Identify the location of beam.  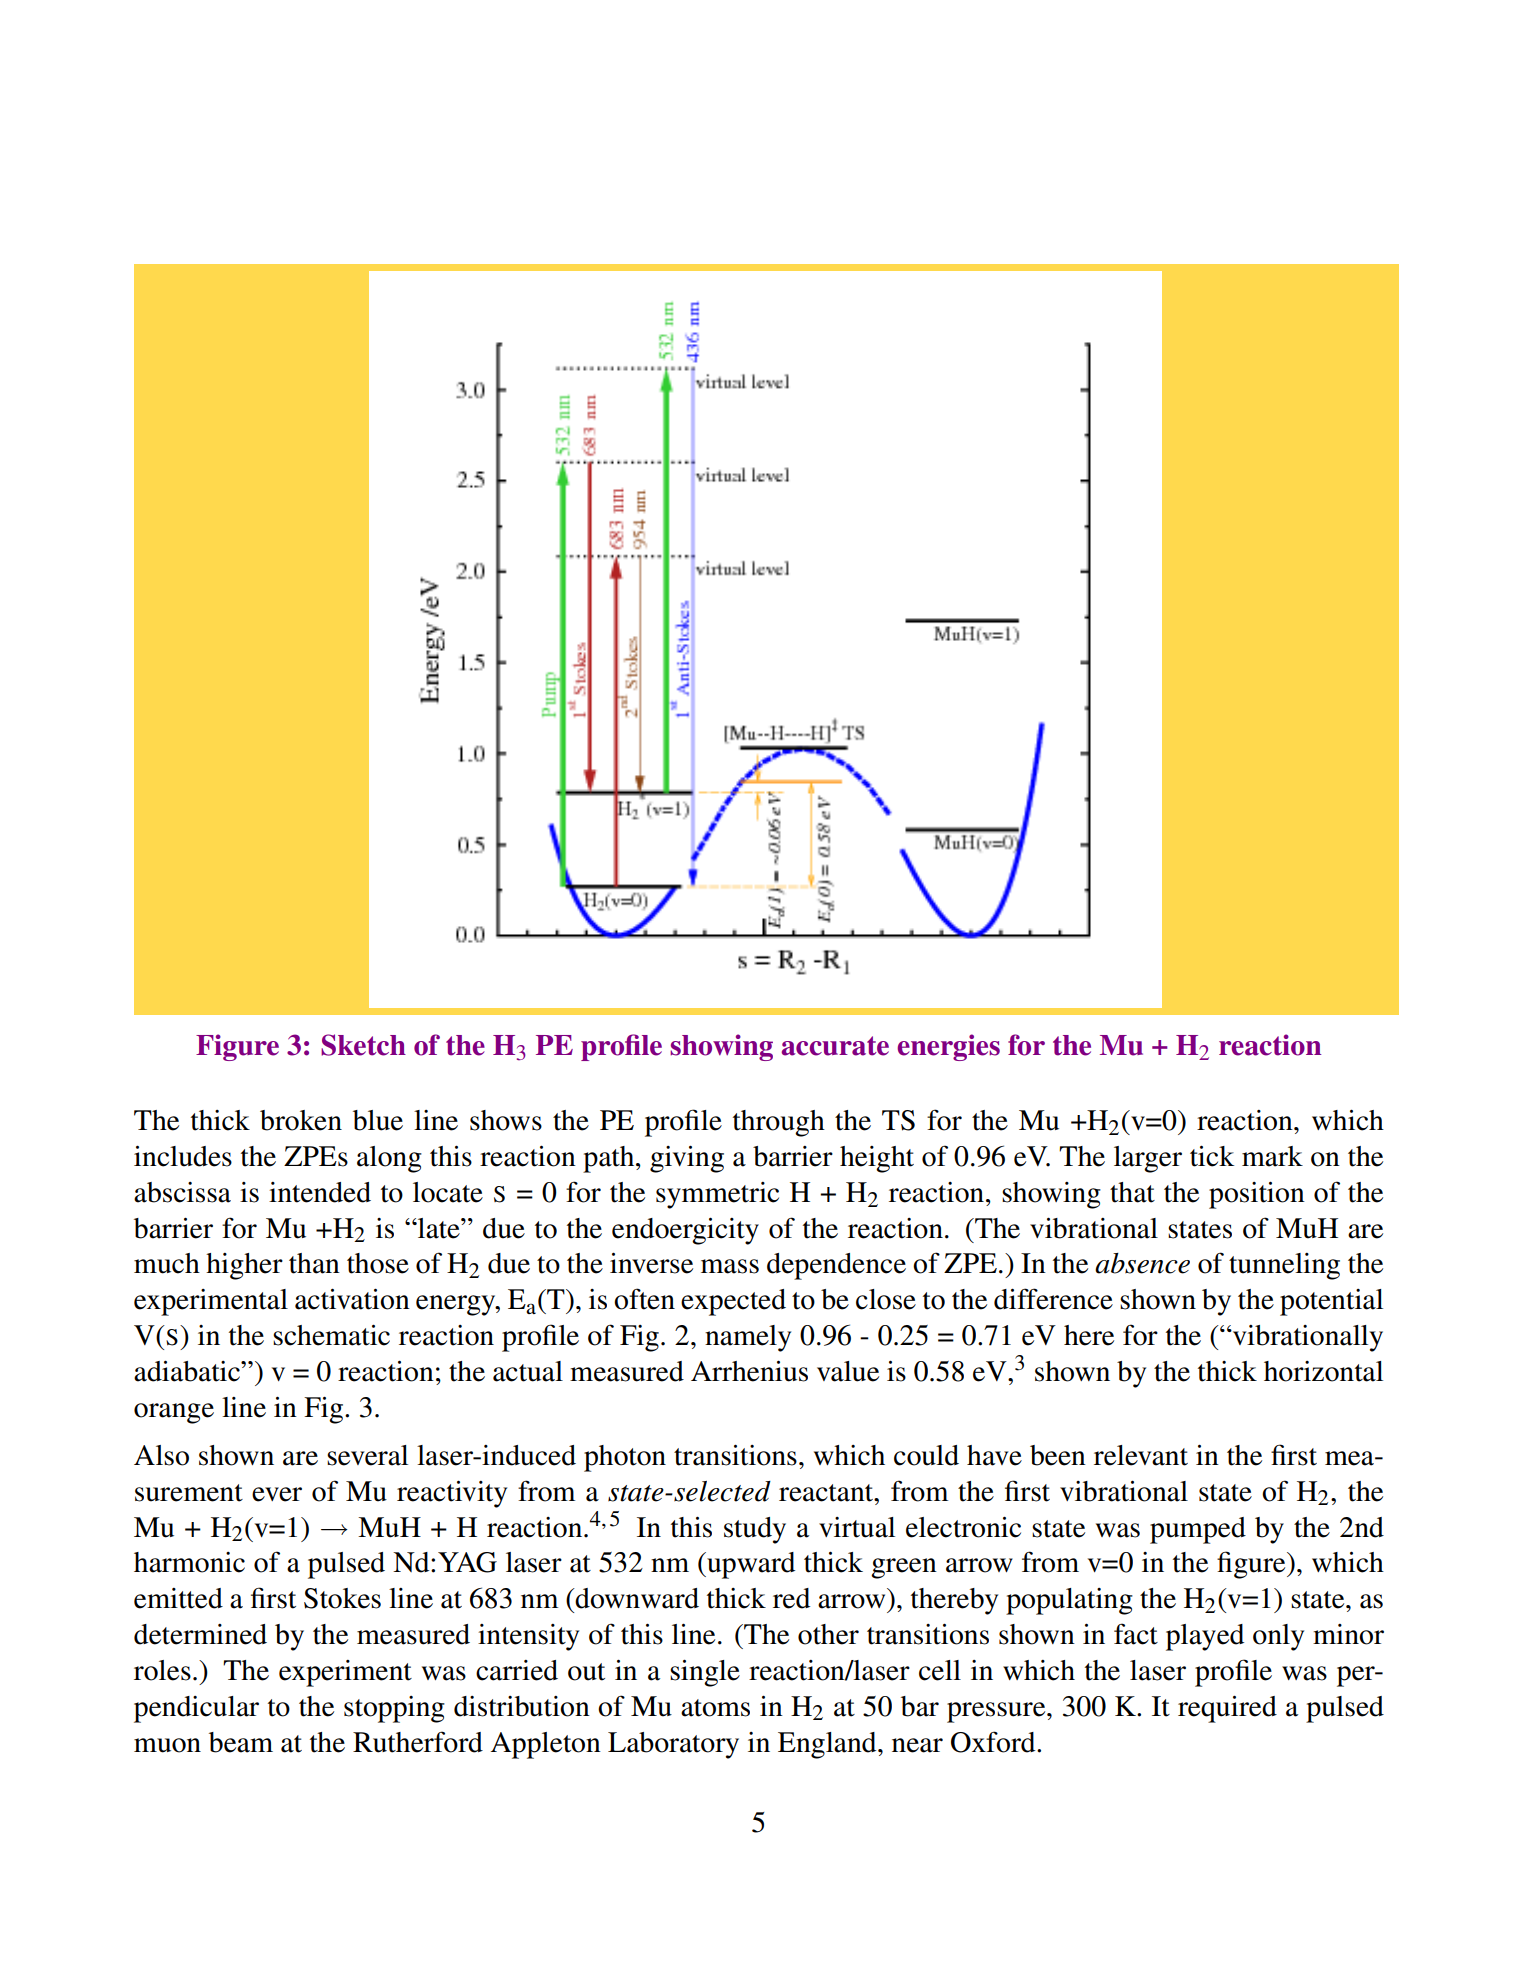
(241, 1742).
